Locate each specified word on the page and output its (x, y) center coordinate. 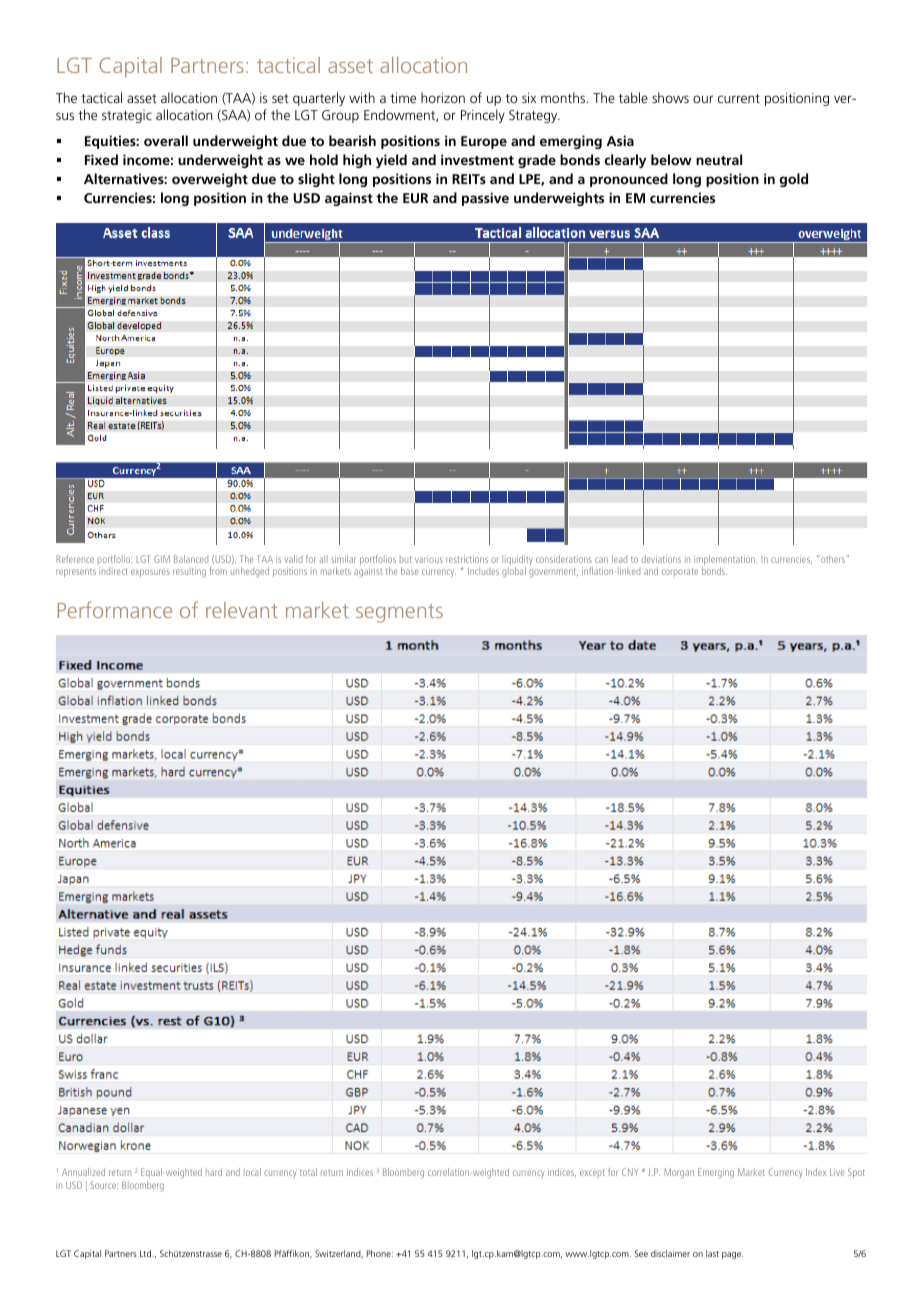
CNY (630, 1172)
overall (166, 140)
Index (816, 1172)
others (832, 559)
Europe (484, 142)
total (308, 1172)
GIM (162, 559)
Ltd (147, 1253)
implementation (725, 561)
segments (399, 613)
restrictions (467, 559)
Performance (115, 609)
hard (214, 1172)
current (739, 98)
